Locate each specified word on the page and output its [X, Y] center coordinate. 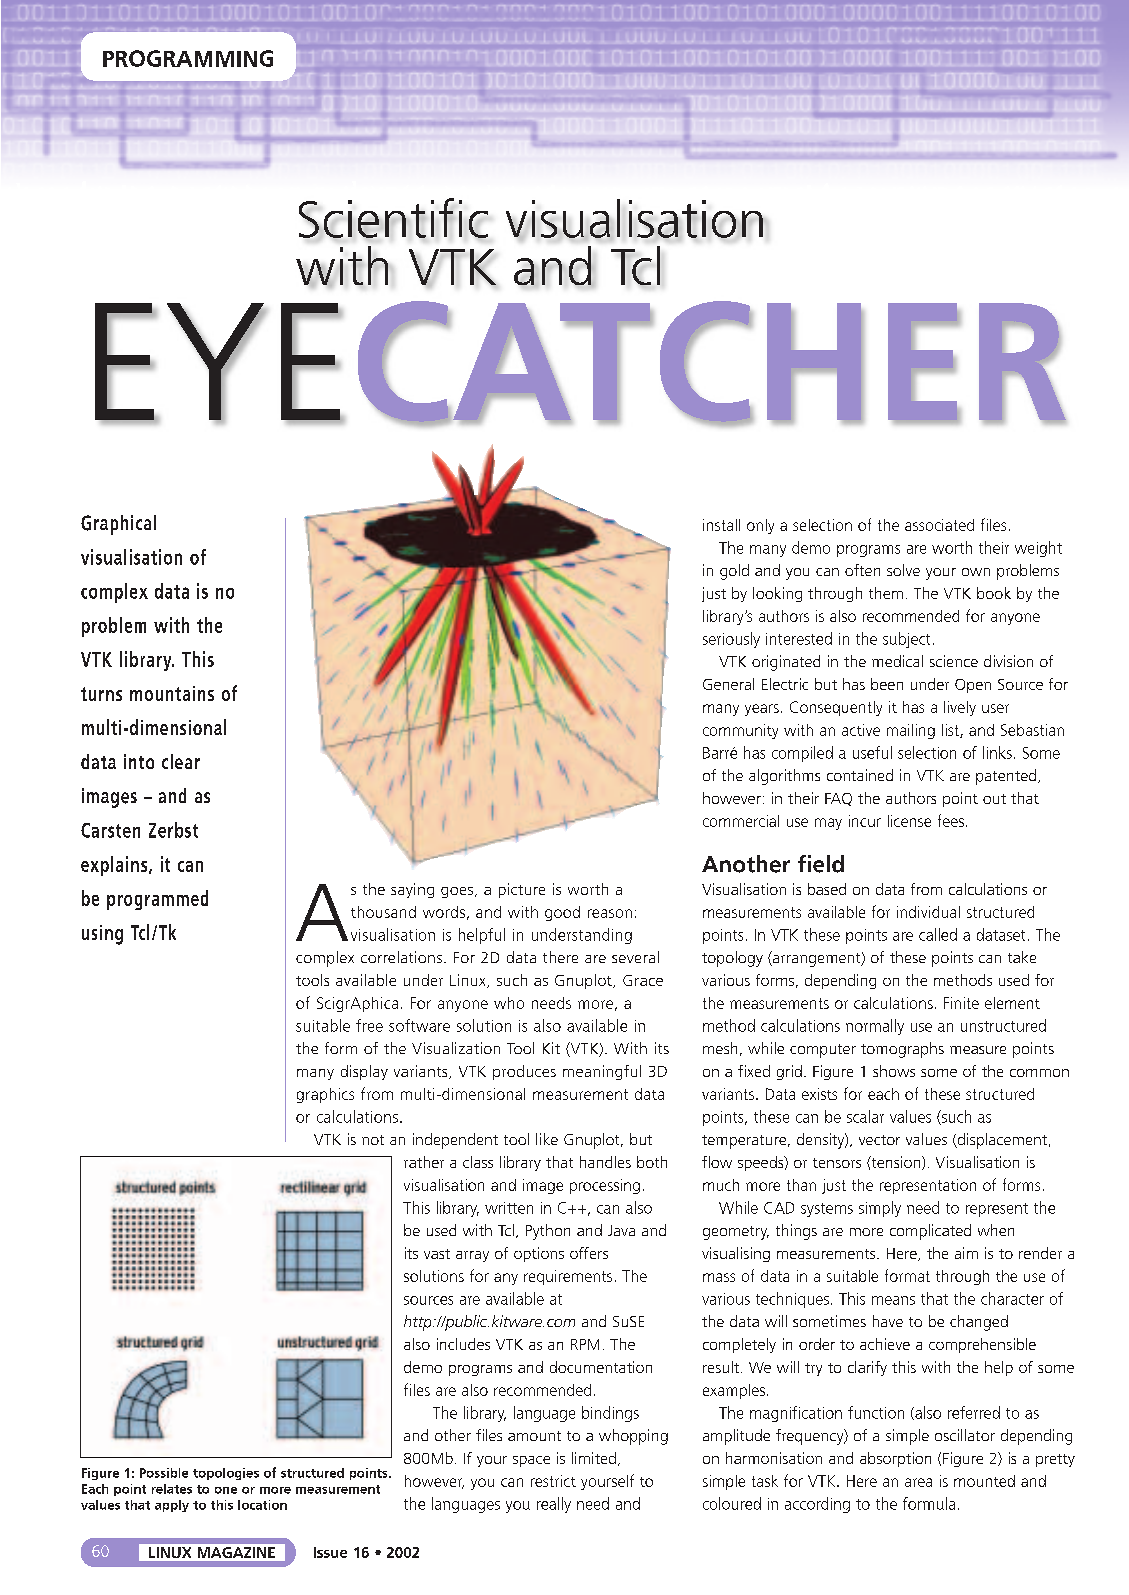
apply [172, 1506]
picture [522, 890]
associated [939, 525]
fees [951, 820]
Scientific [393, 219]
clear [181, 761]
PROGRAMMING [188, 58]
